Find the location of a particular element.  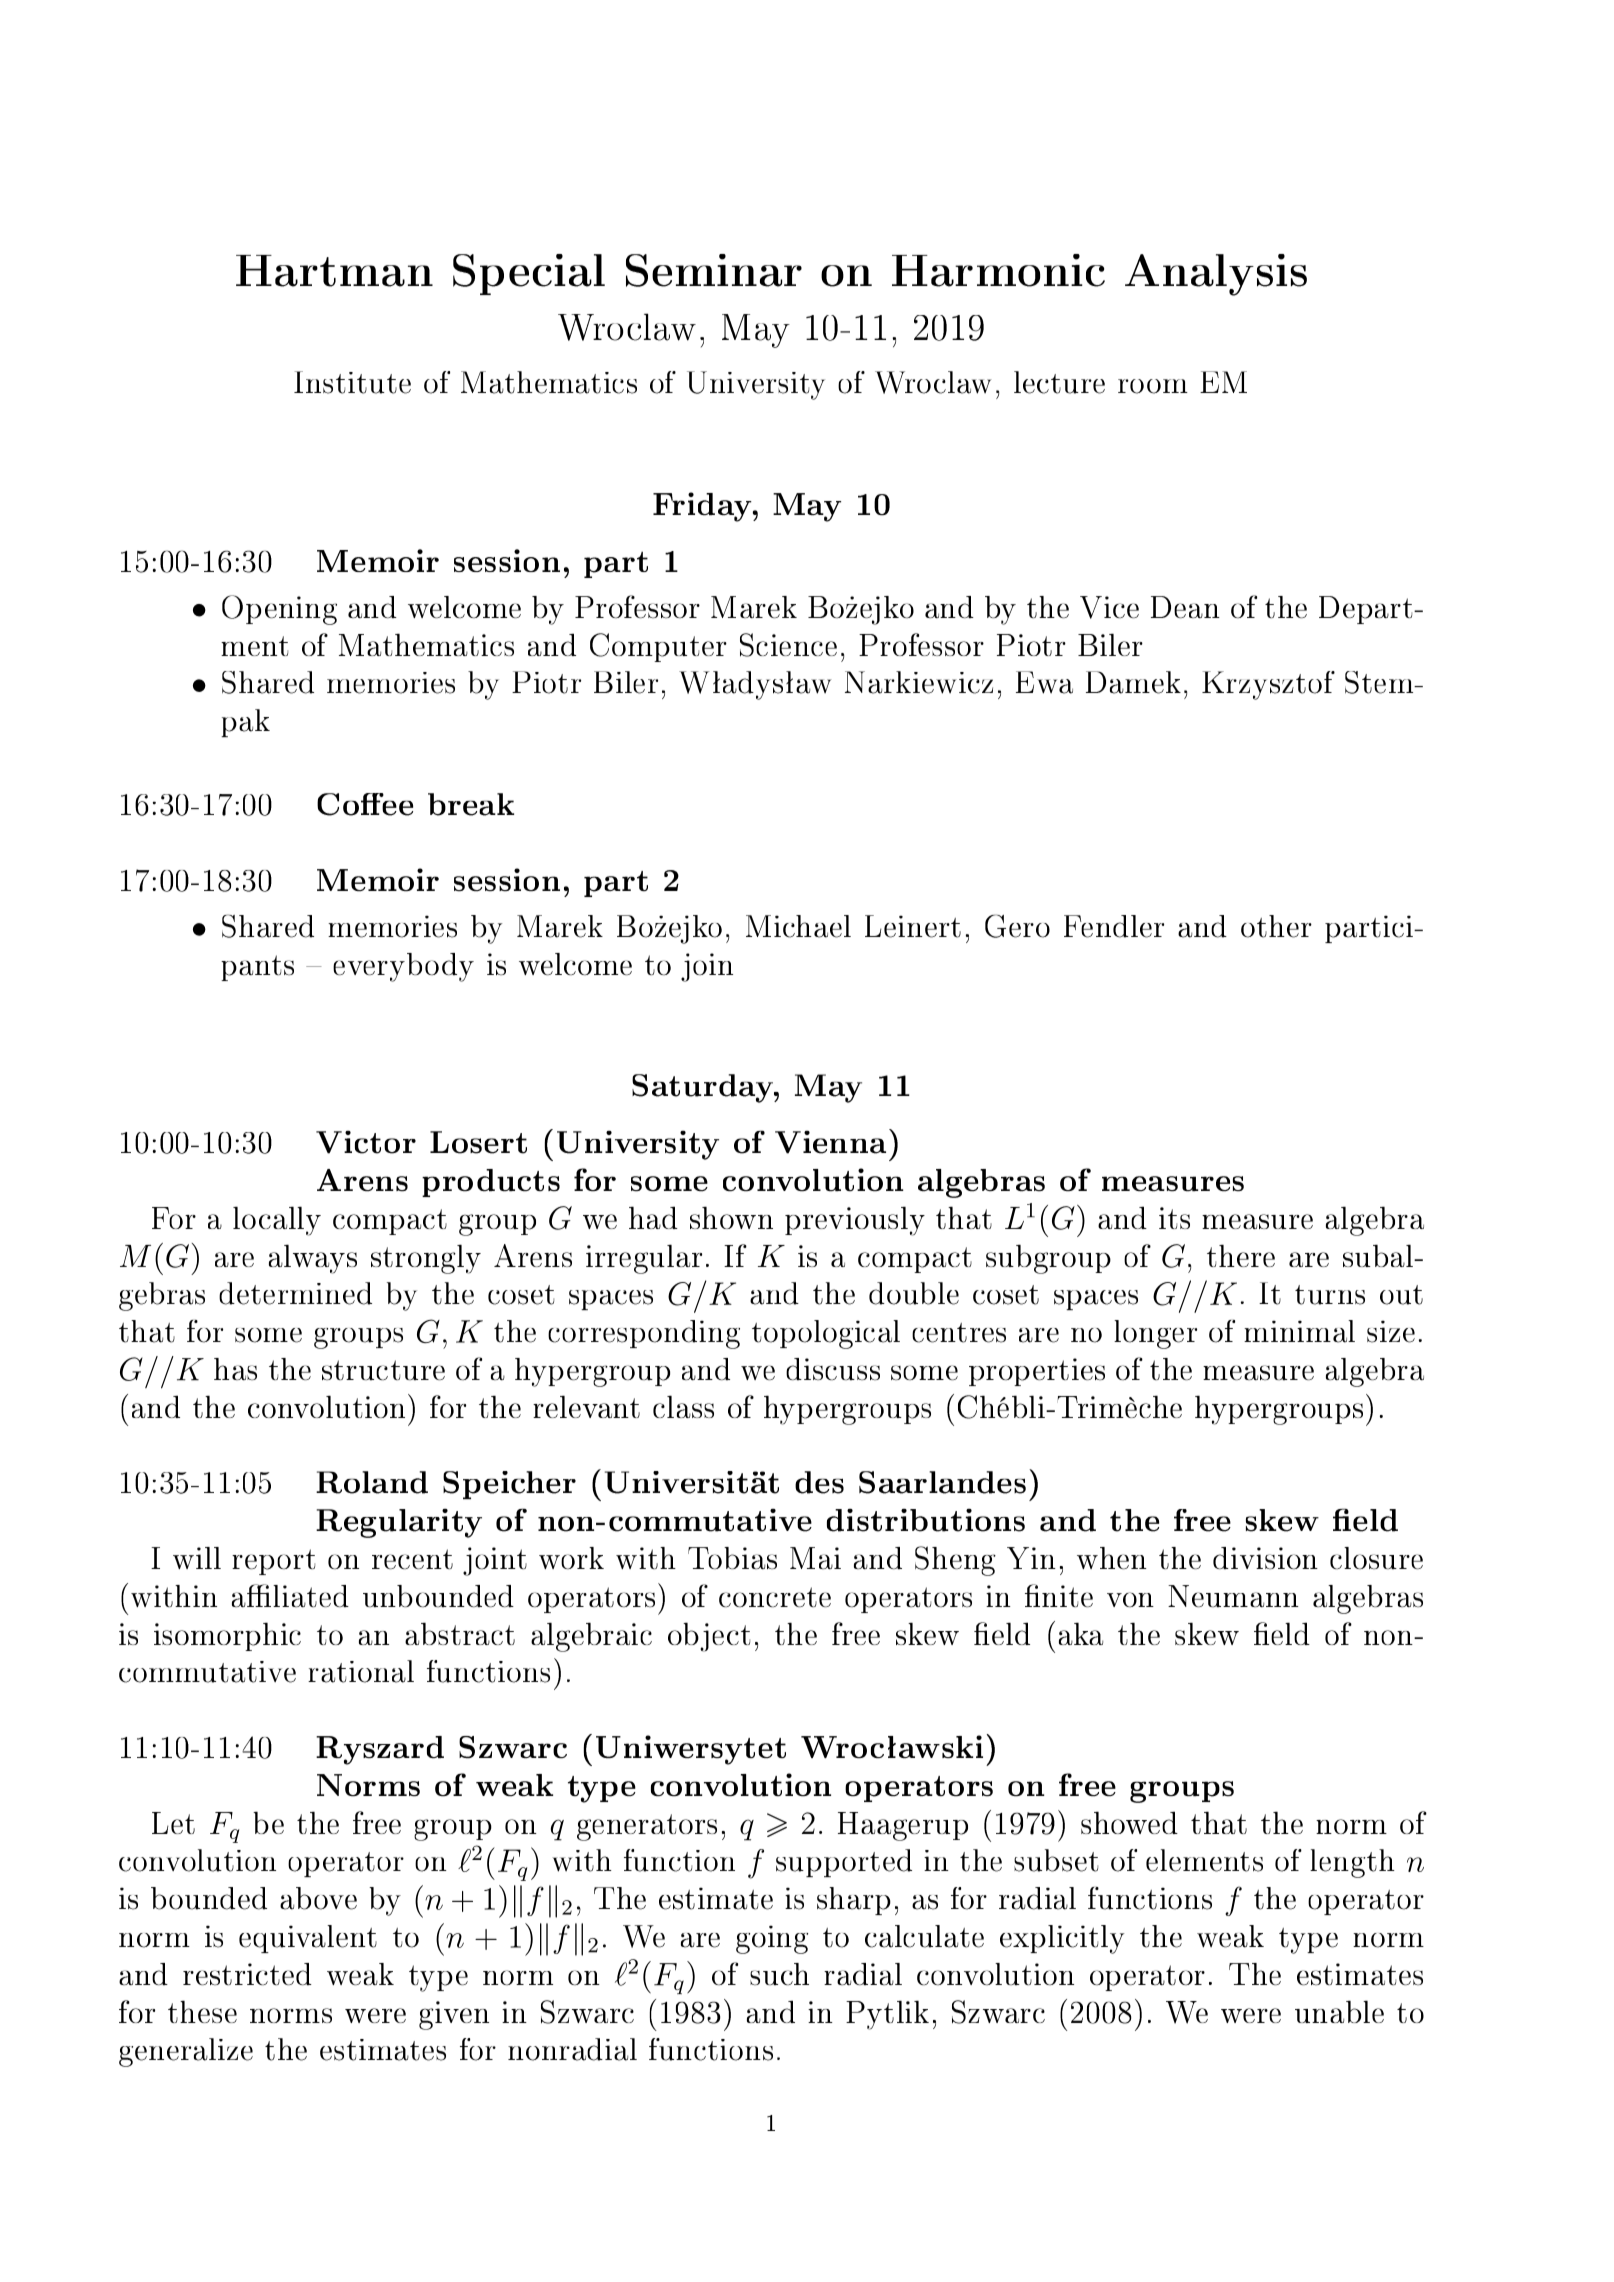

break is located at coordinates (471, 804).
